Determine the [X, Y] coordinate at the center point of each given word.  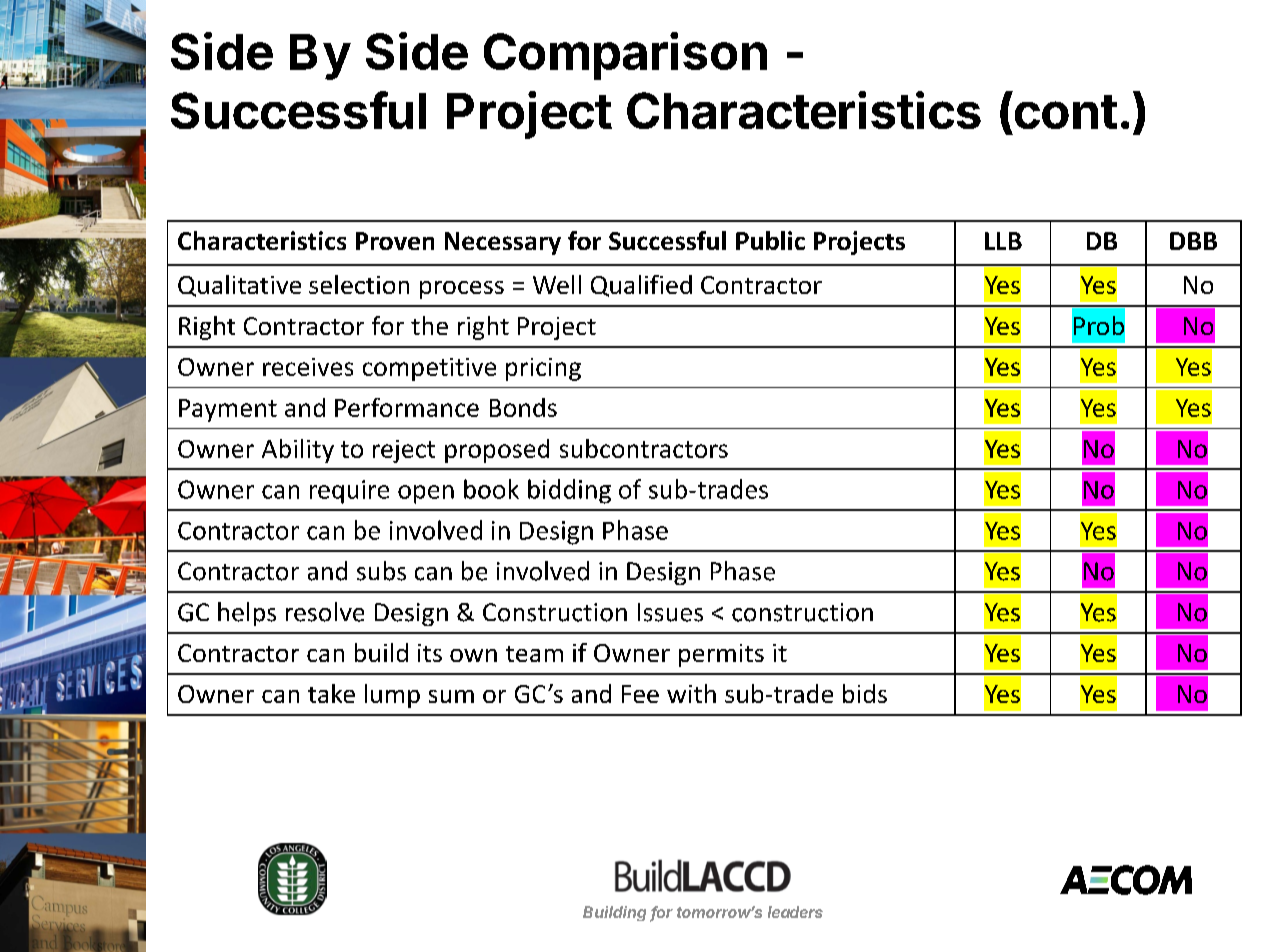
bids [865, 693]
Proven [395, 241]
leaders [795, 912]
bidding [569, 491]
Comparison [625, 56]
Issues [670, 612]
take [331, 693]
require [349, 492]
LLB [1003, 241]
